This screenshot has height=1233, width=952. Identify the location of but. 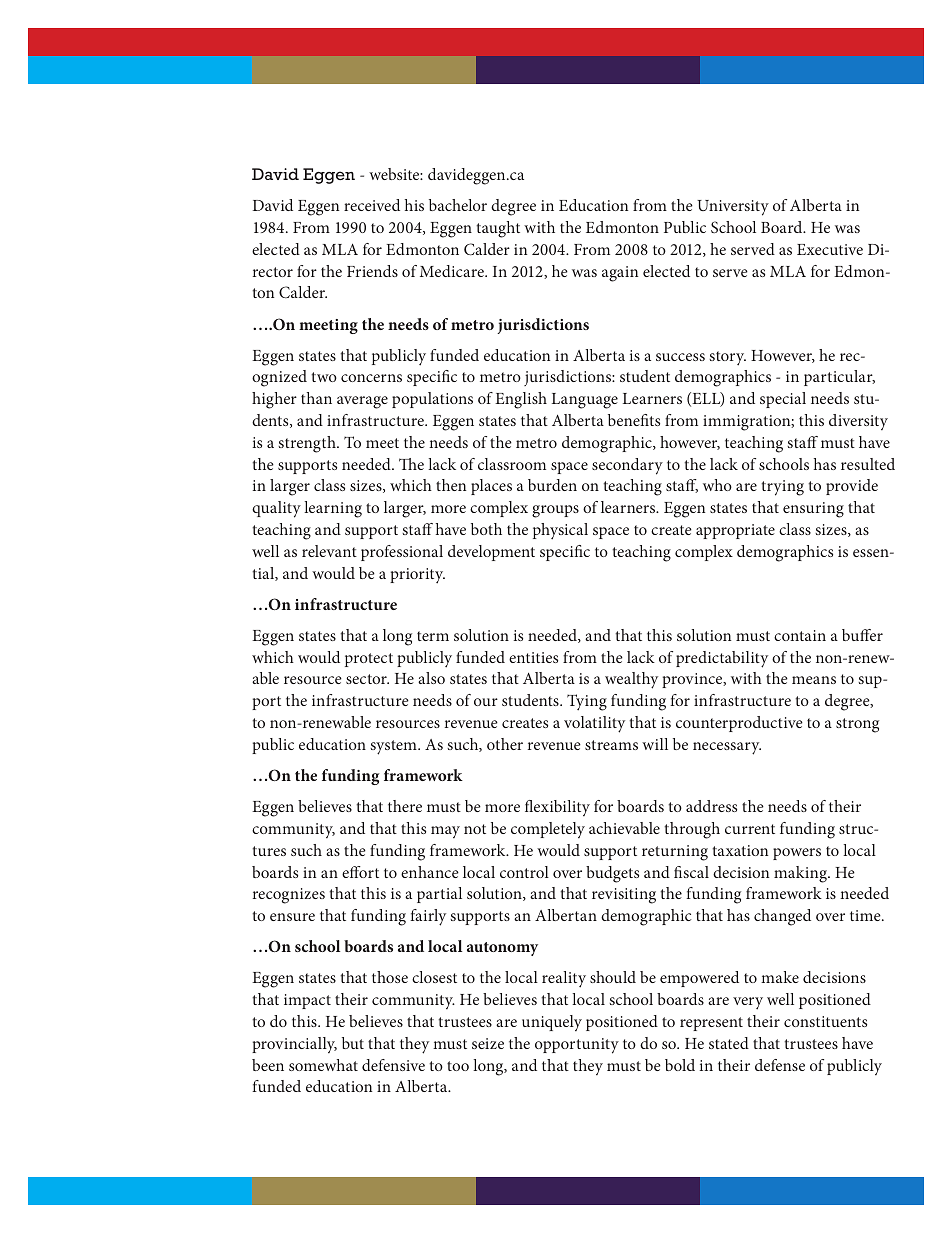
(353, 1043).
